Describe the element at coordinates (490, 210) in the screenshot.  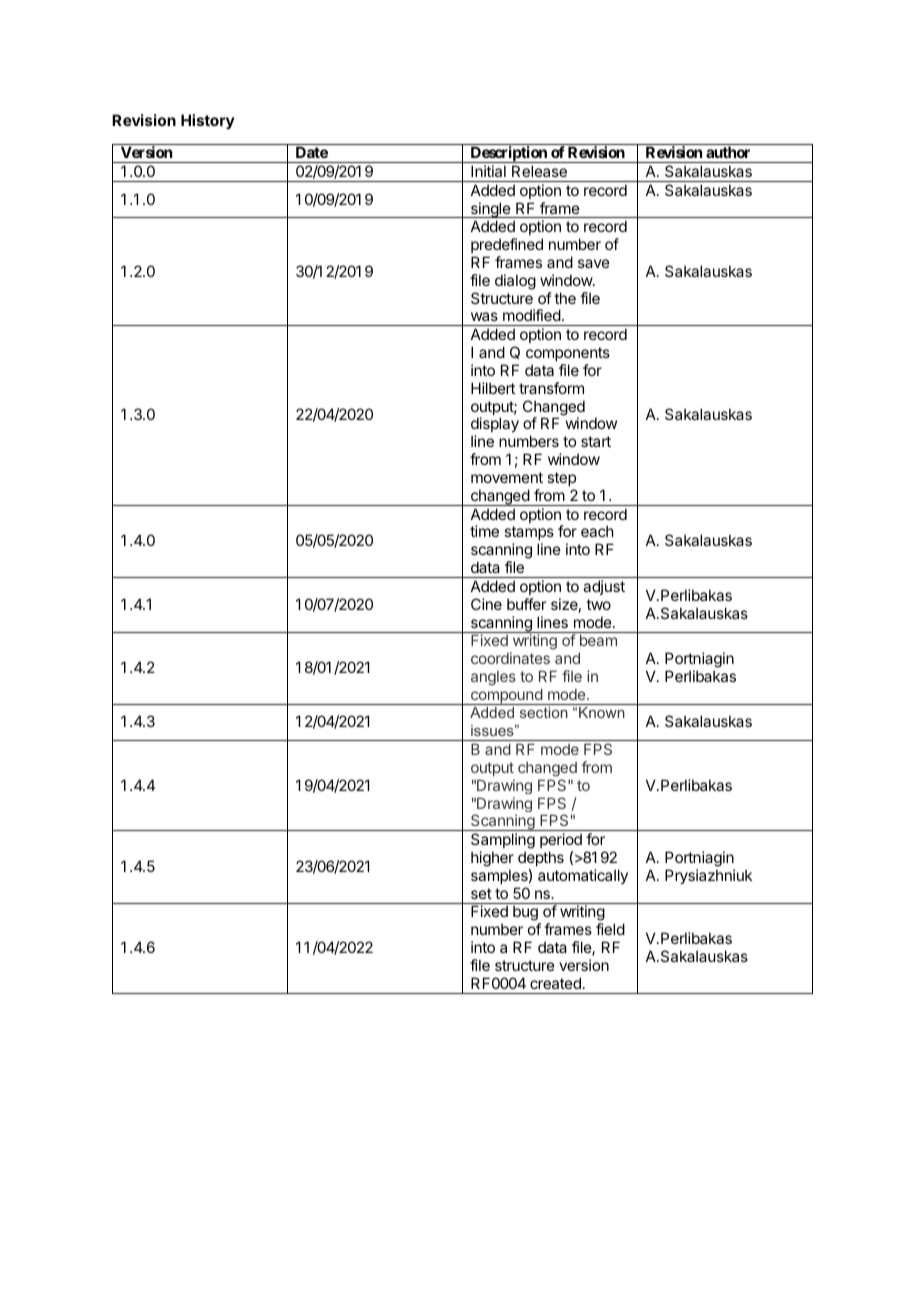
I see `single` at that location.
